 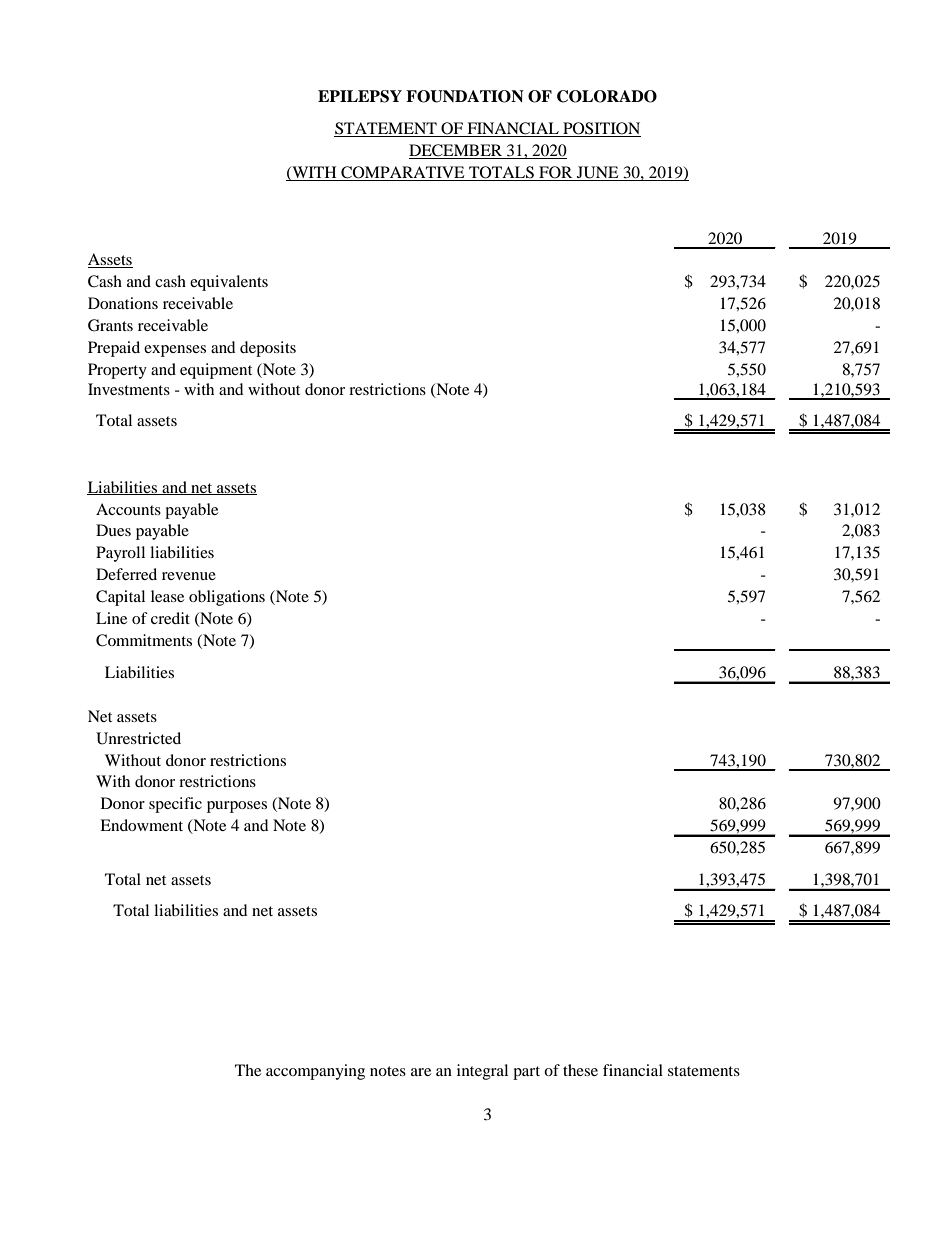 What do you see at coordinates (556, 173) in the page?
I see `FOR` at bounding box center [556, 173].
